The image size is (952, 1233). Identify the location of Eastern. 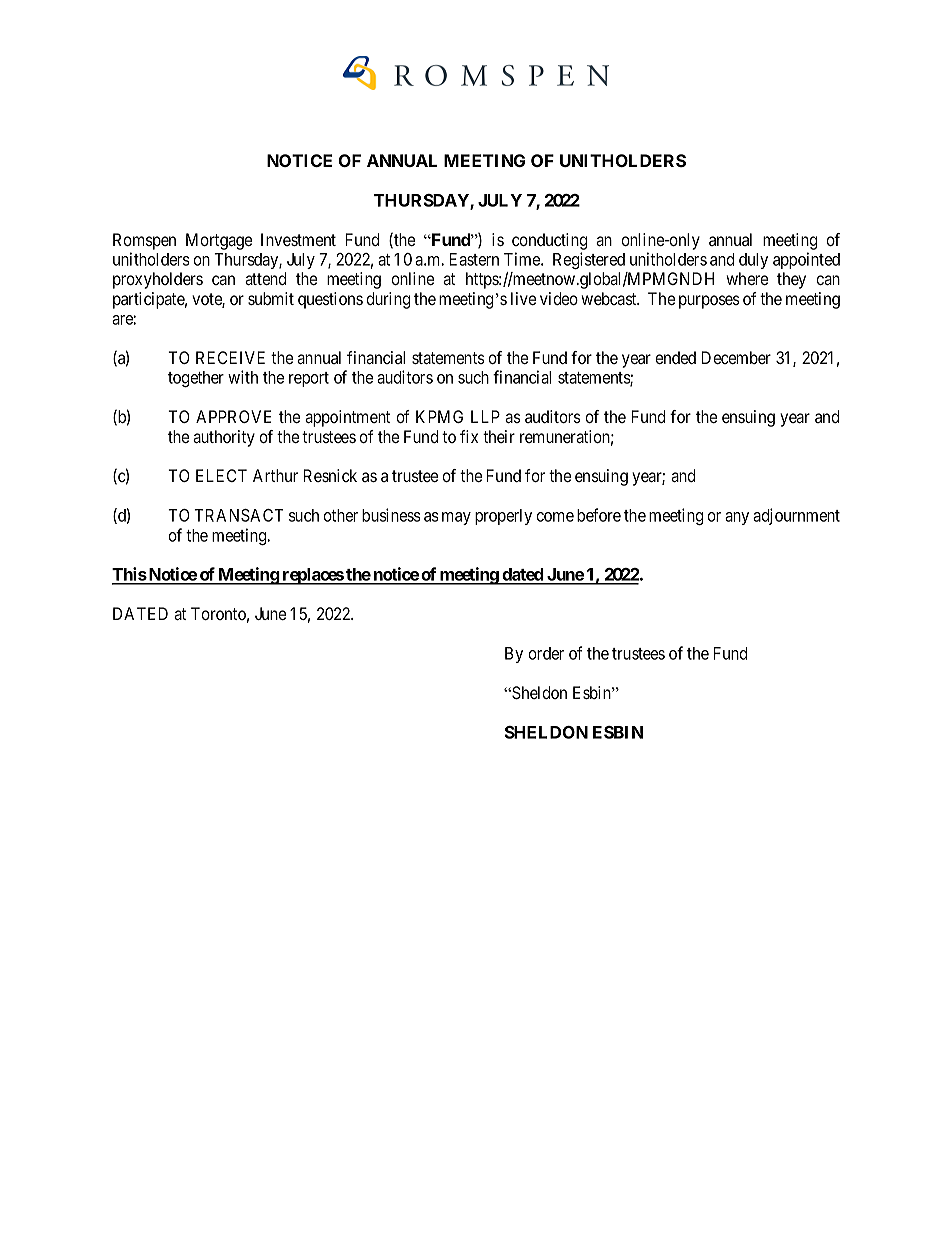
(474, 259).
